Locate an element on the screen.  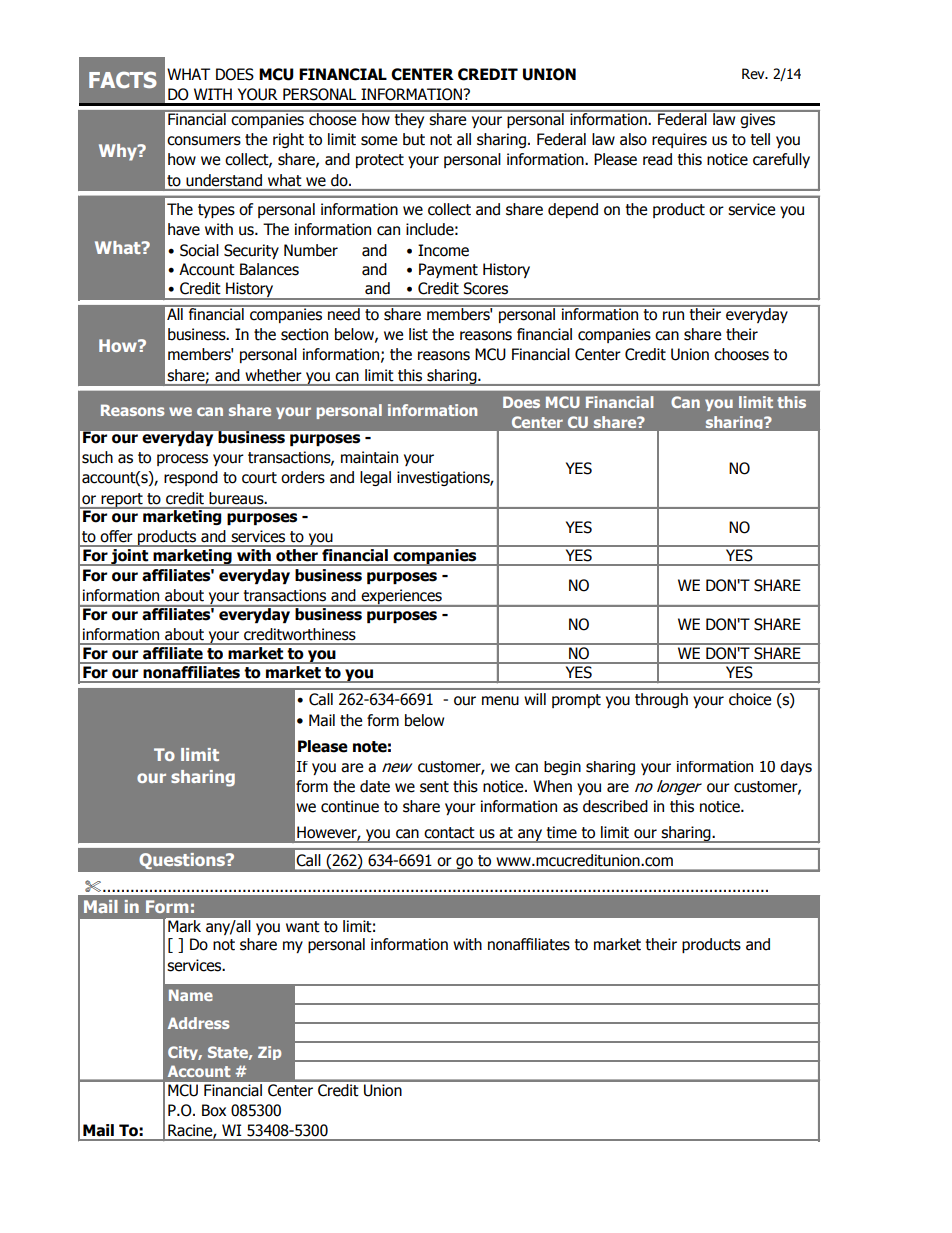
Box is located at coordinates (214, 1110).
